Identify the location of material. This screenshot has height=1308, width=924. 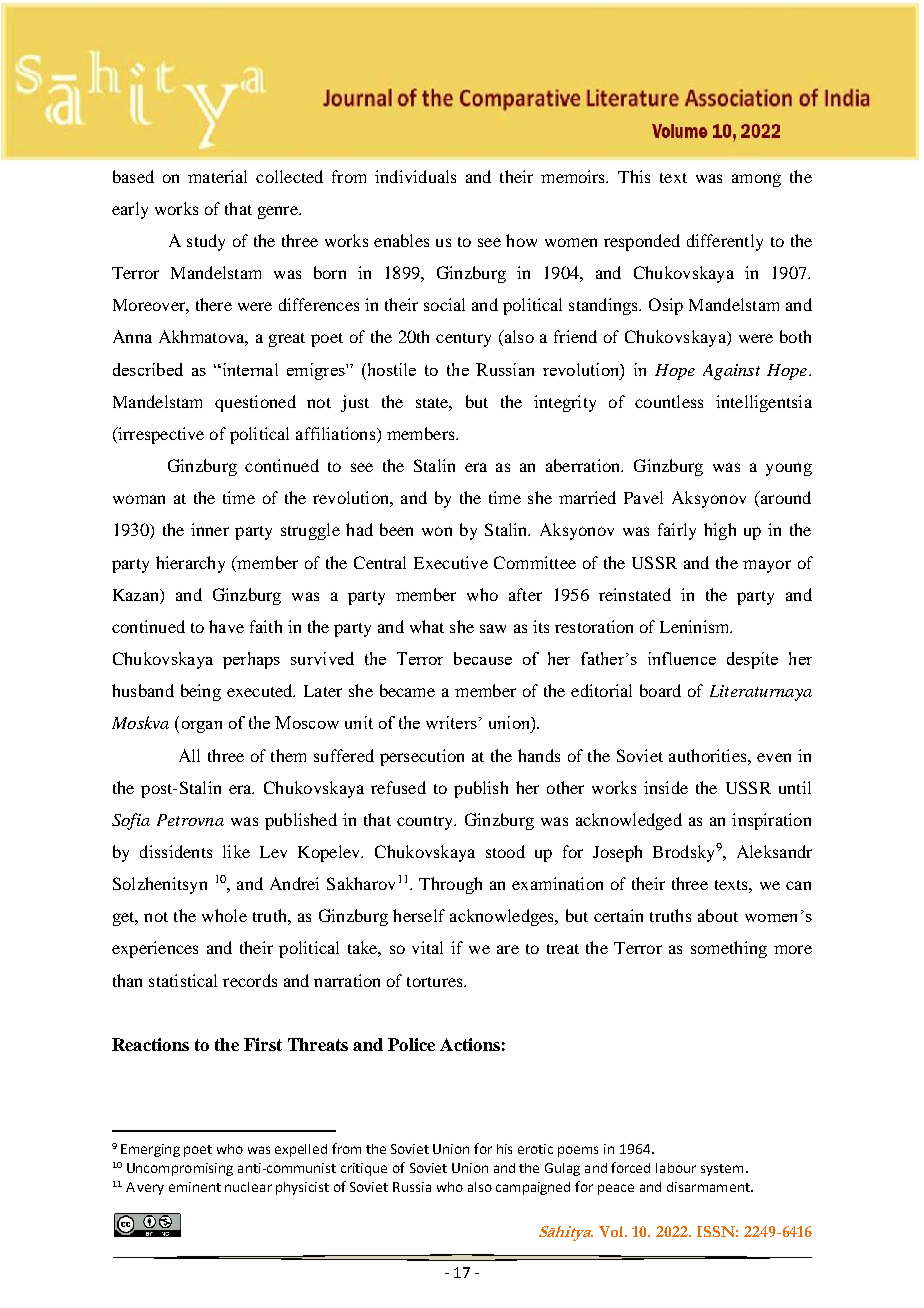
(217, 176).
